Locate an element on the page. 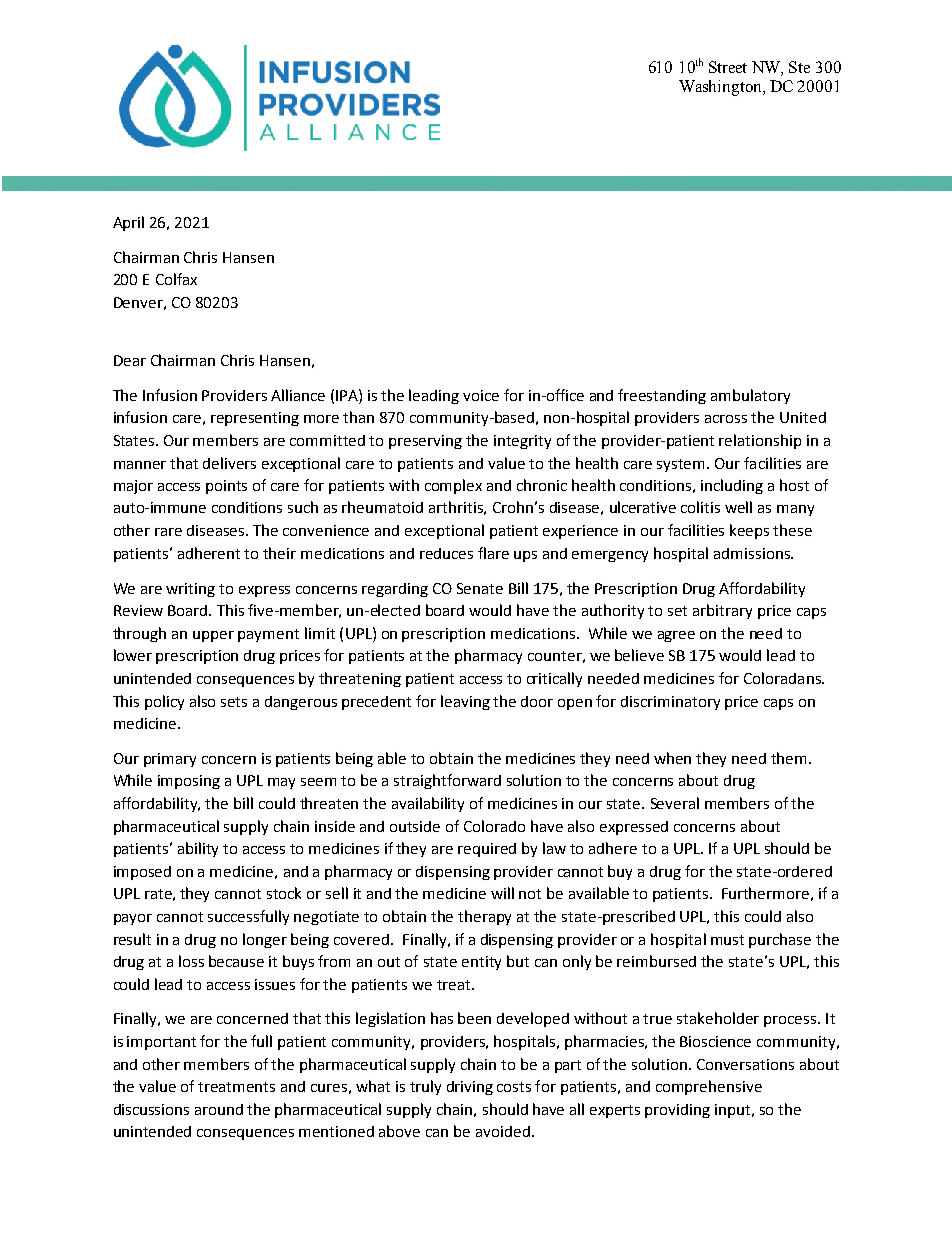  April is located at coordinates (128, 223).
